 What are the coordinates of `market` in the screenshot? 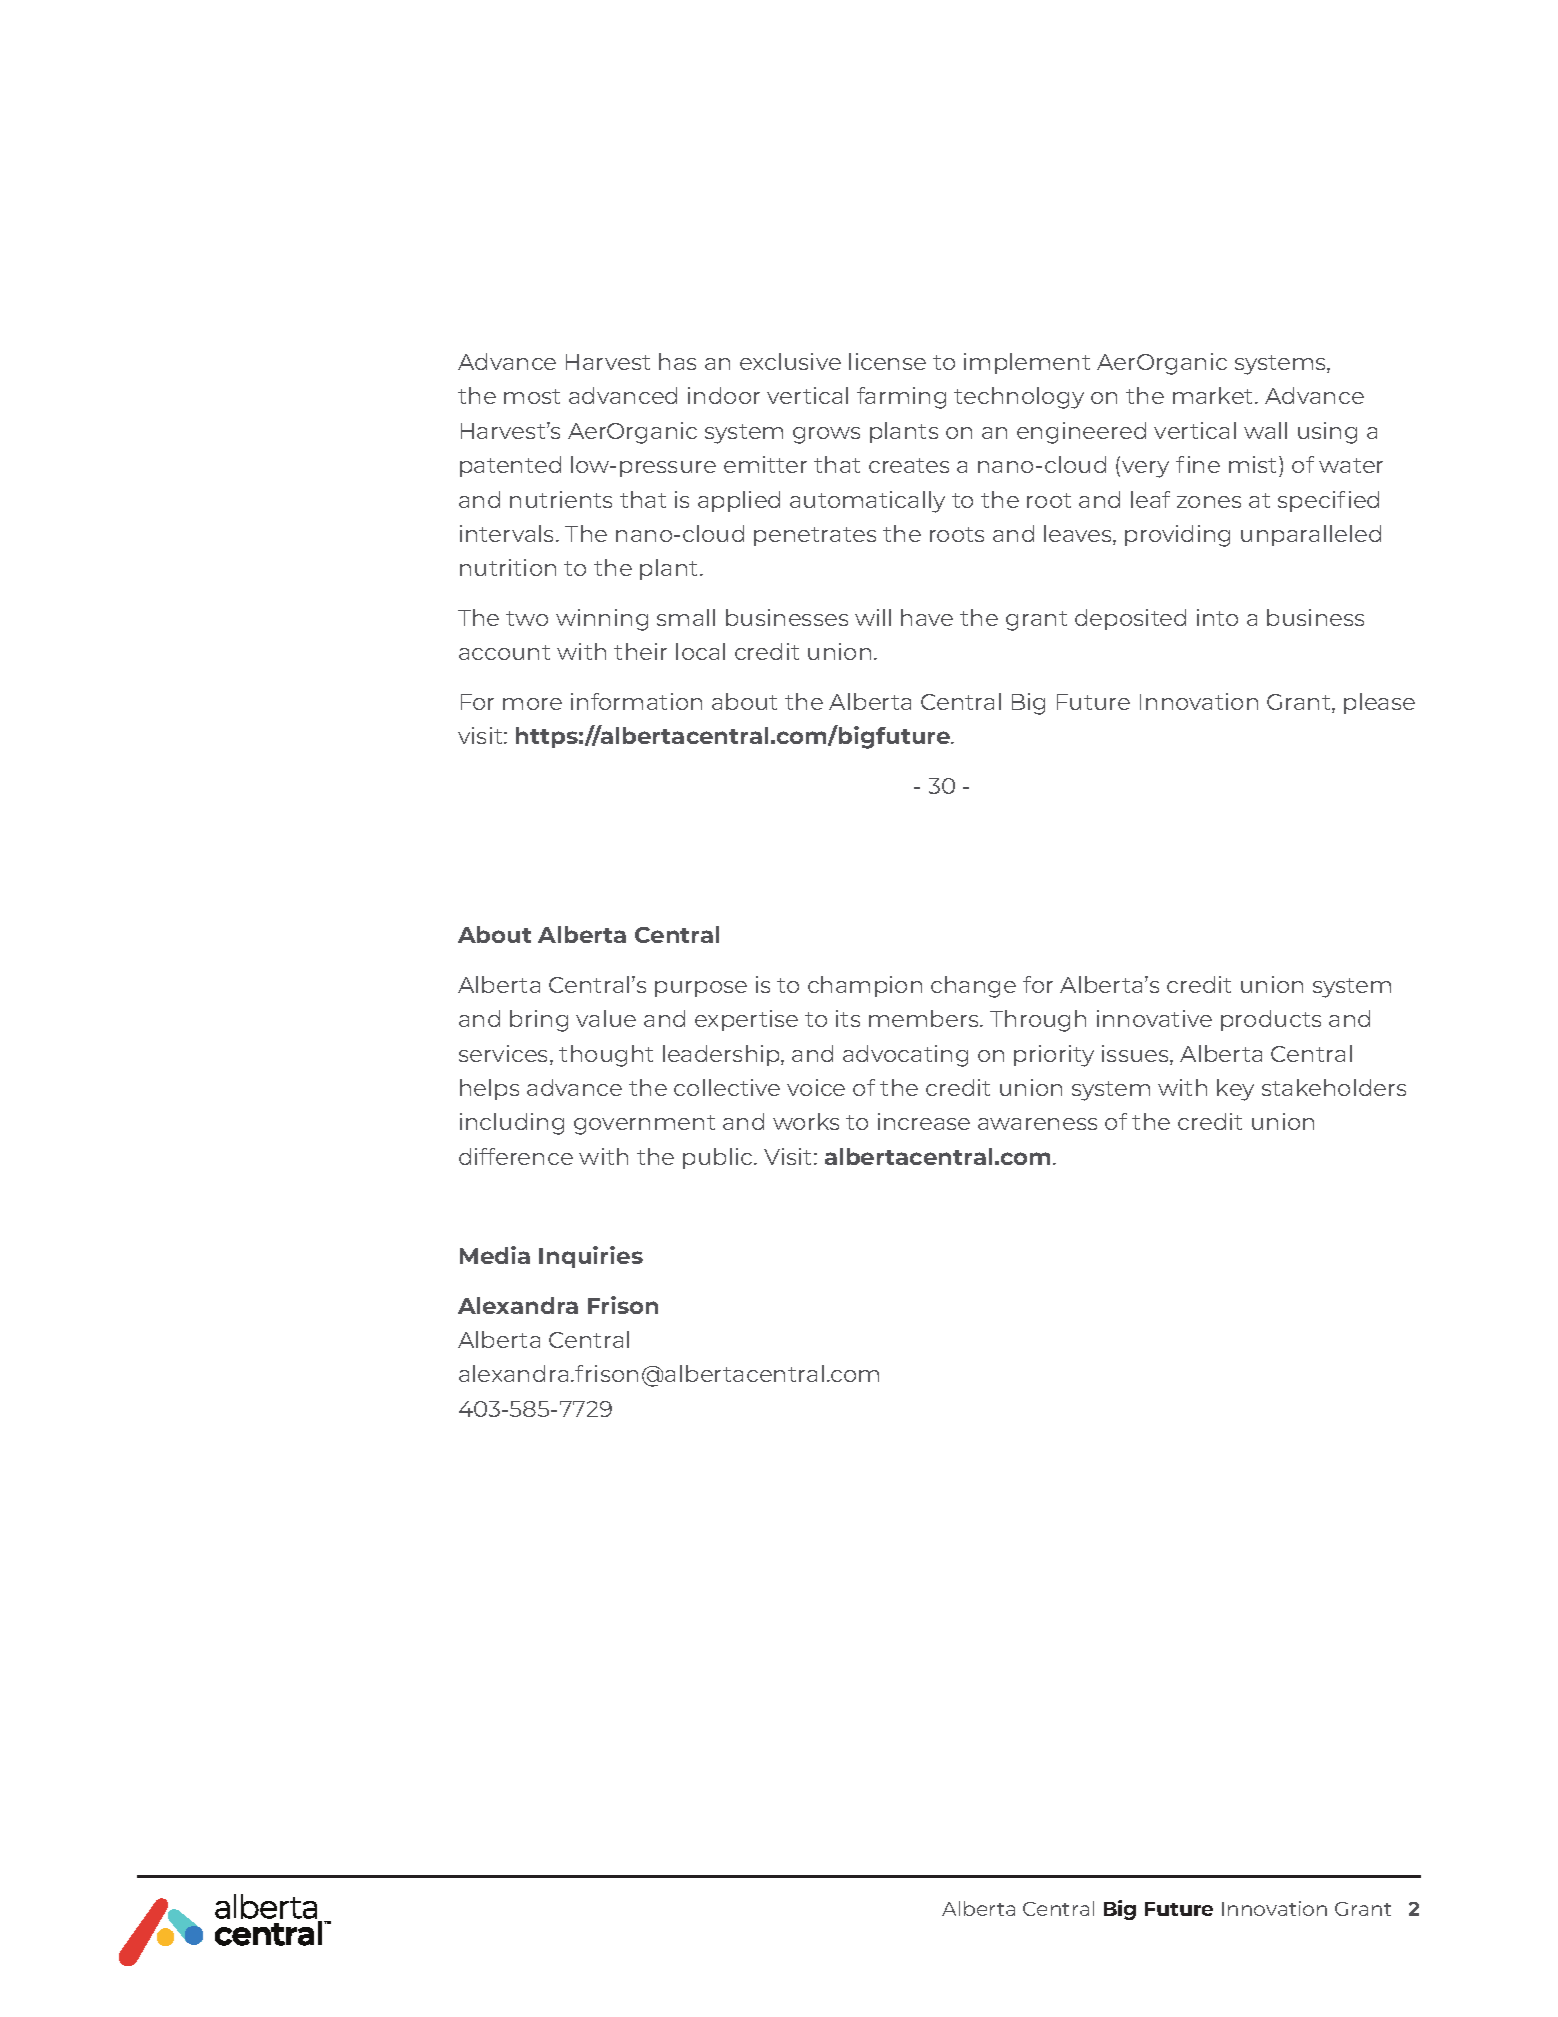 It's located at (1214, 395).
